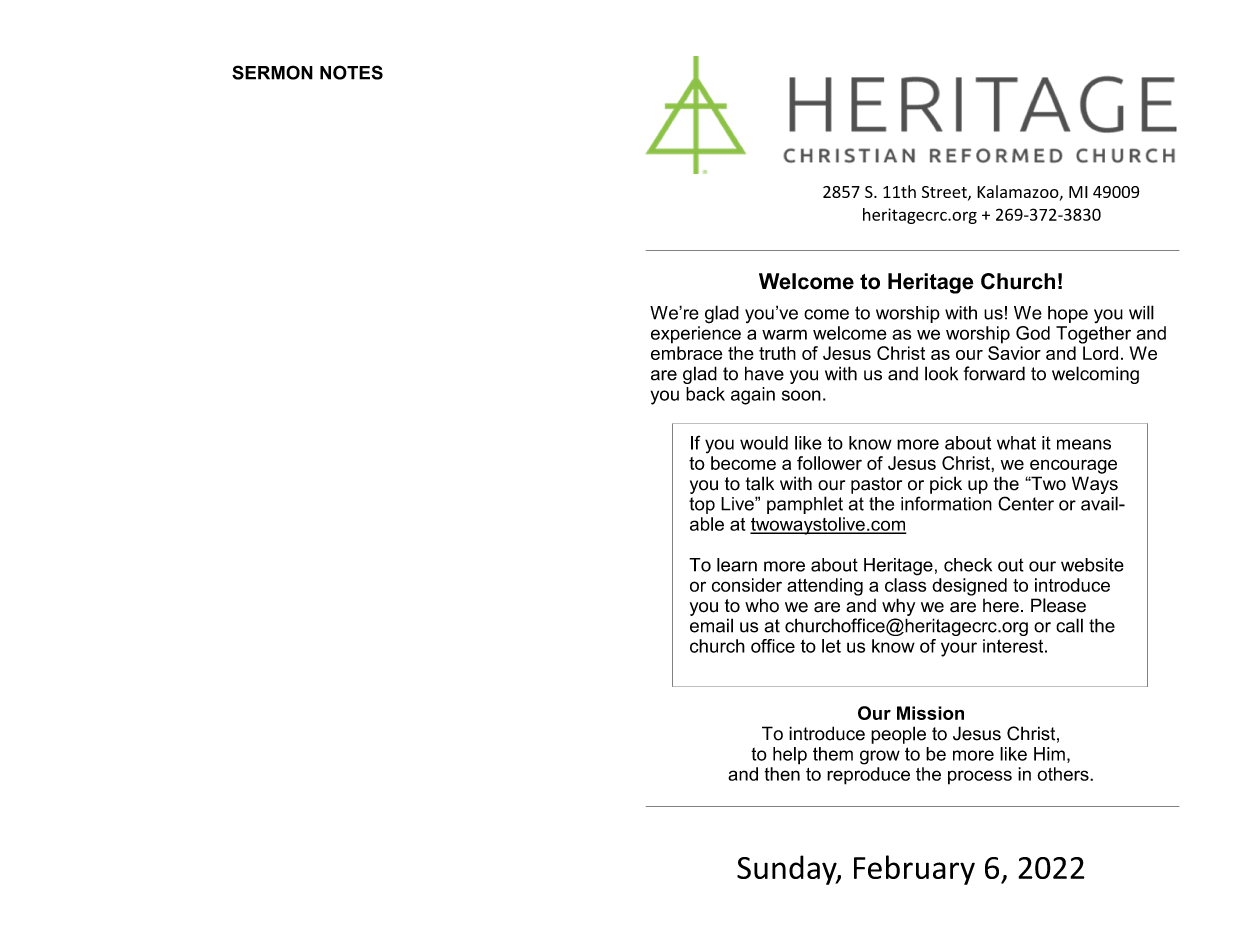 The height and width of the document is (952, 1233). I want to click on warm, so click(784, 334).
